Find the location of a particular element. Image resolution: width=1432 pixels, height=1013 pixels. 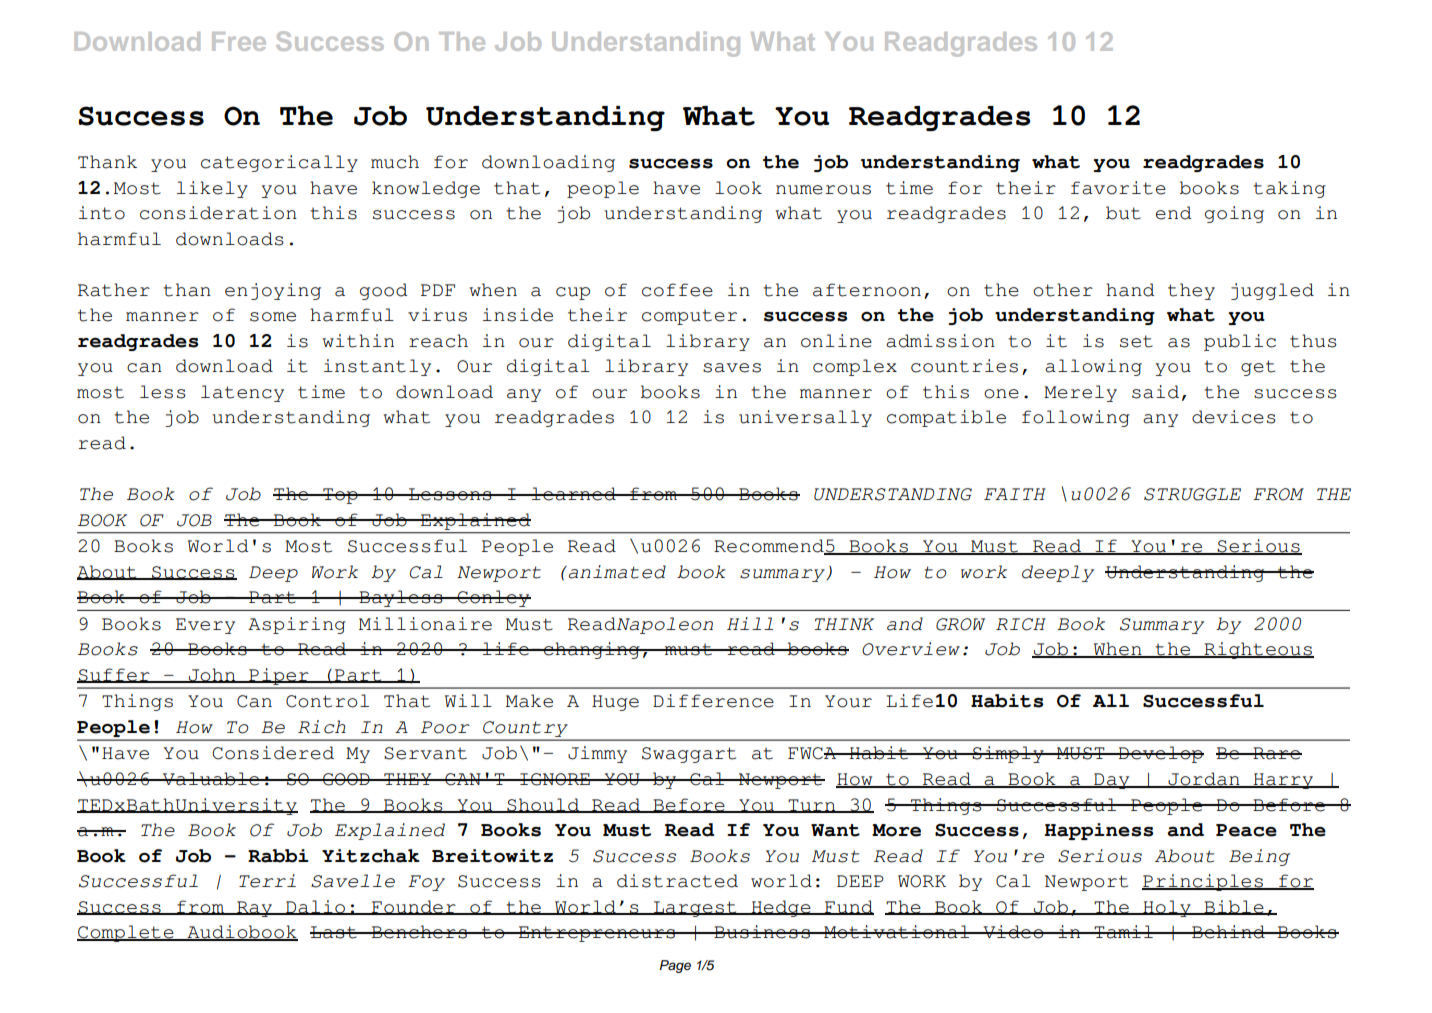

Free is located at coordinates (239, 41).
